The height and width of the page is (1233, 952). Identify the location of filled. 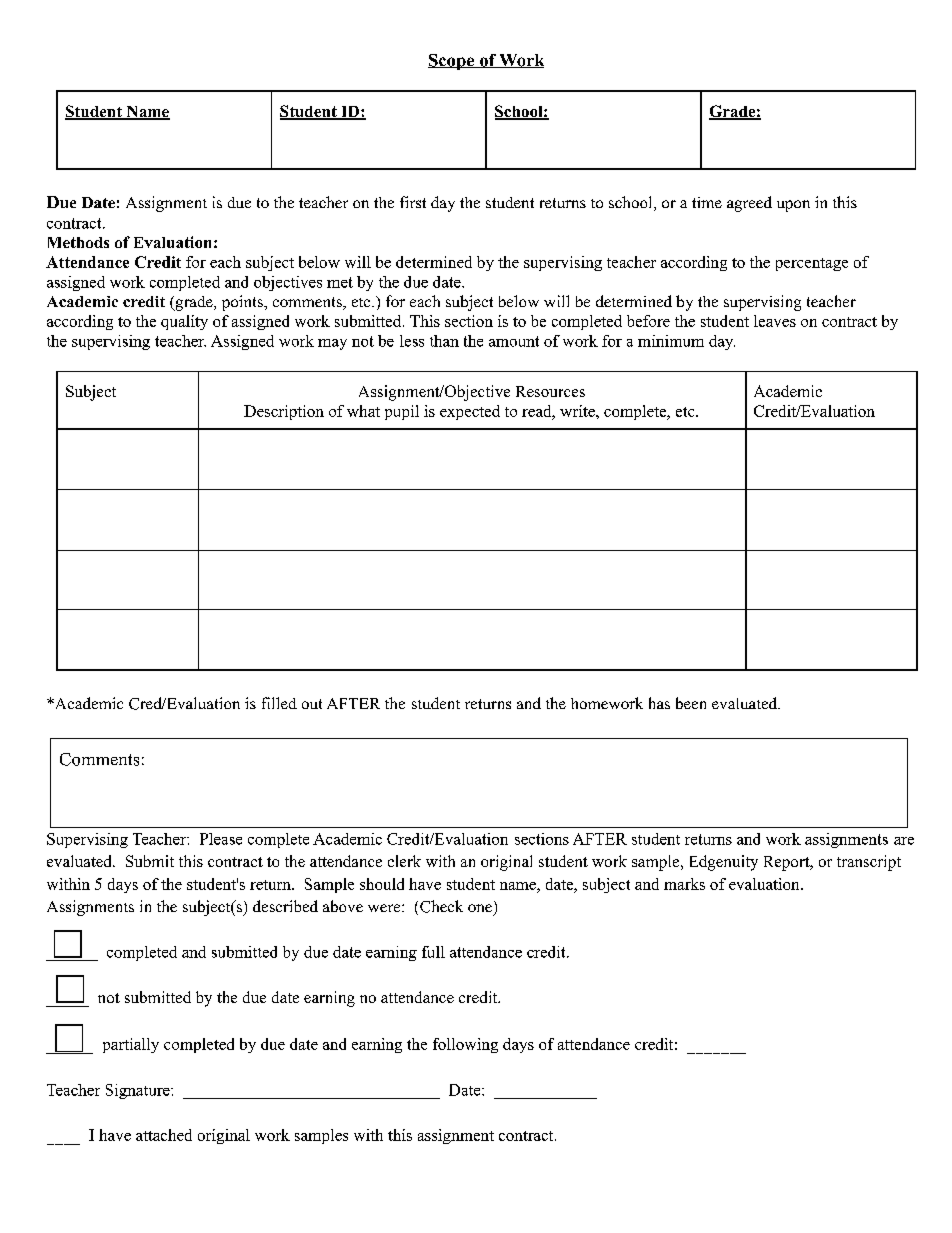
(279, 703).
